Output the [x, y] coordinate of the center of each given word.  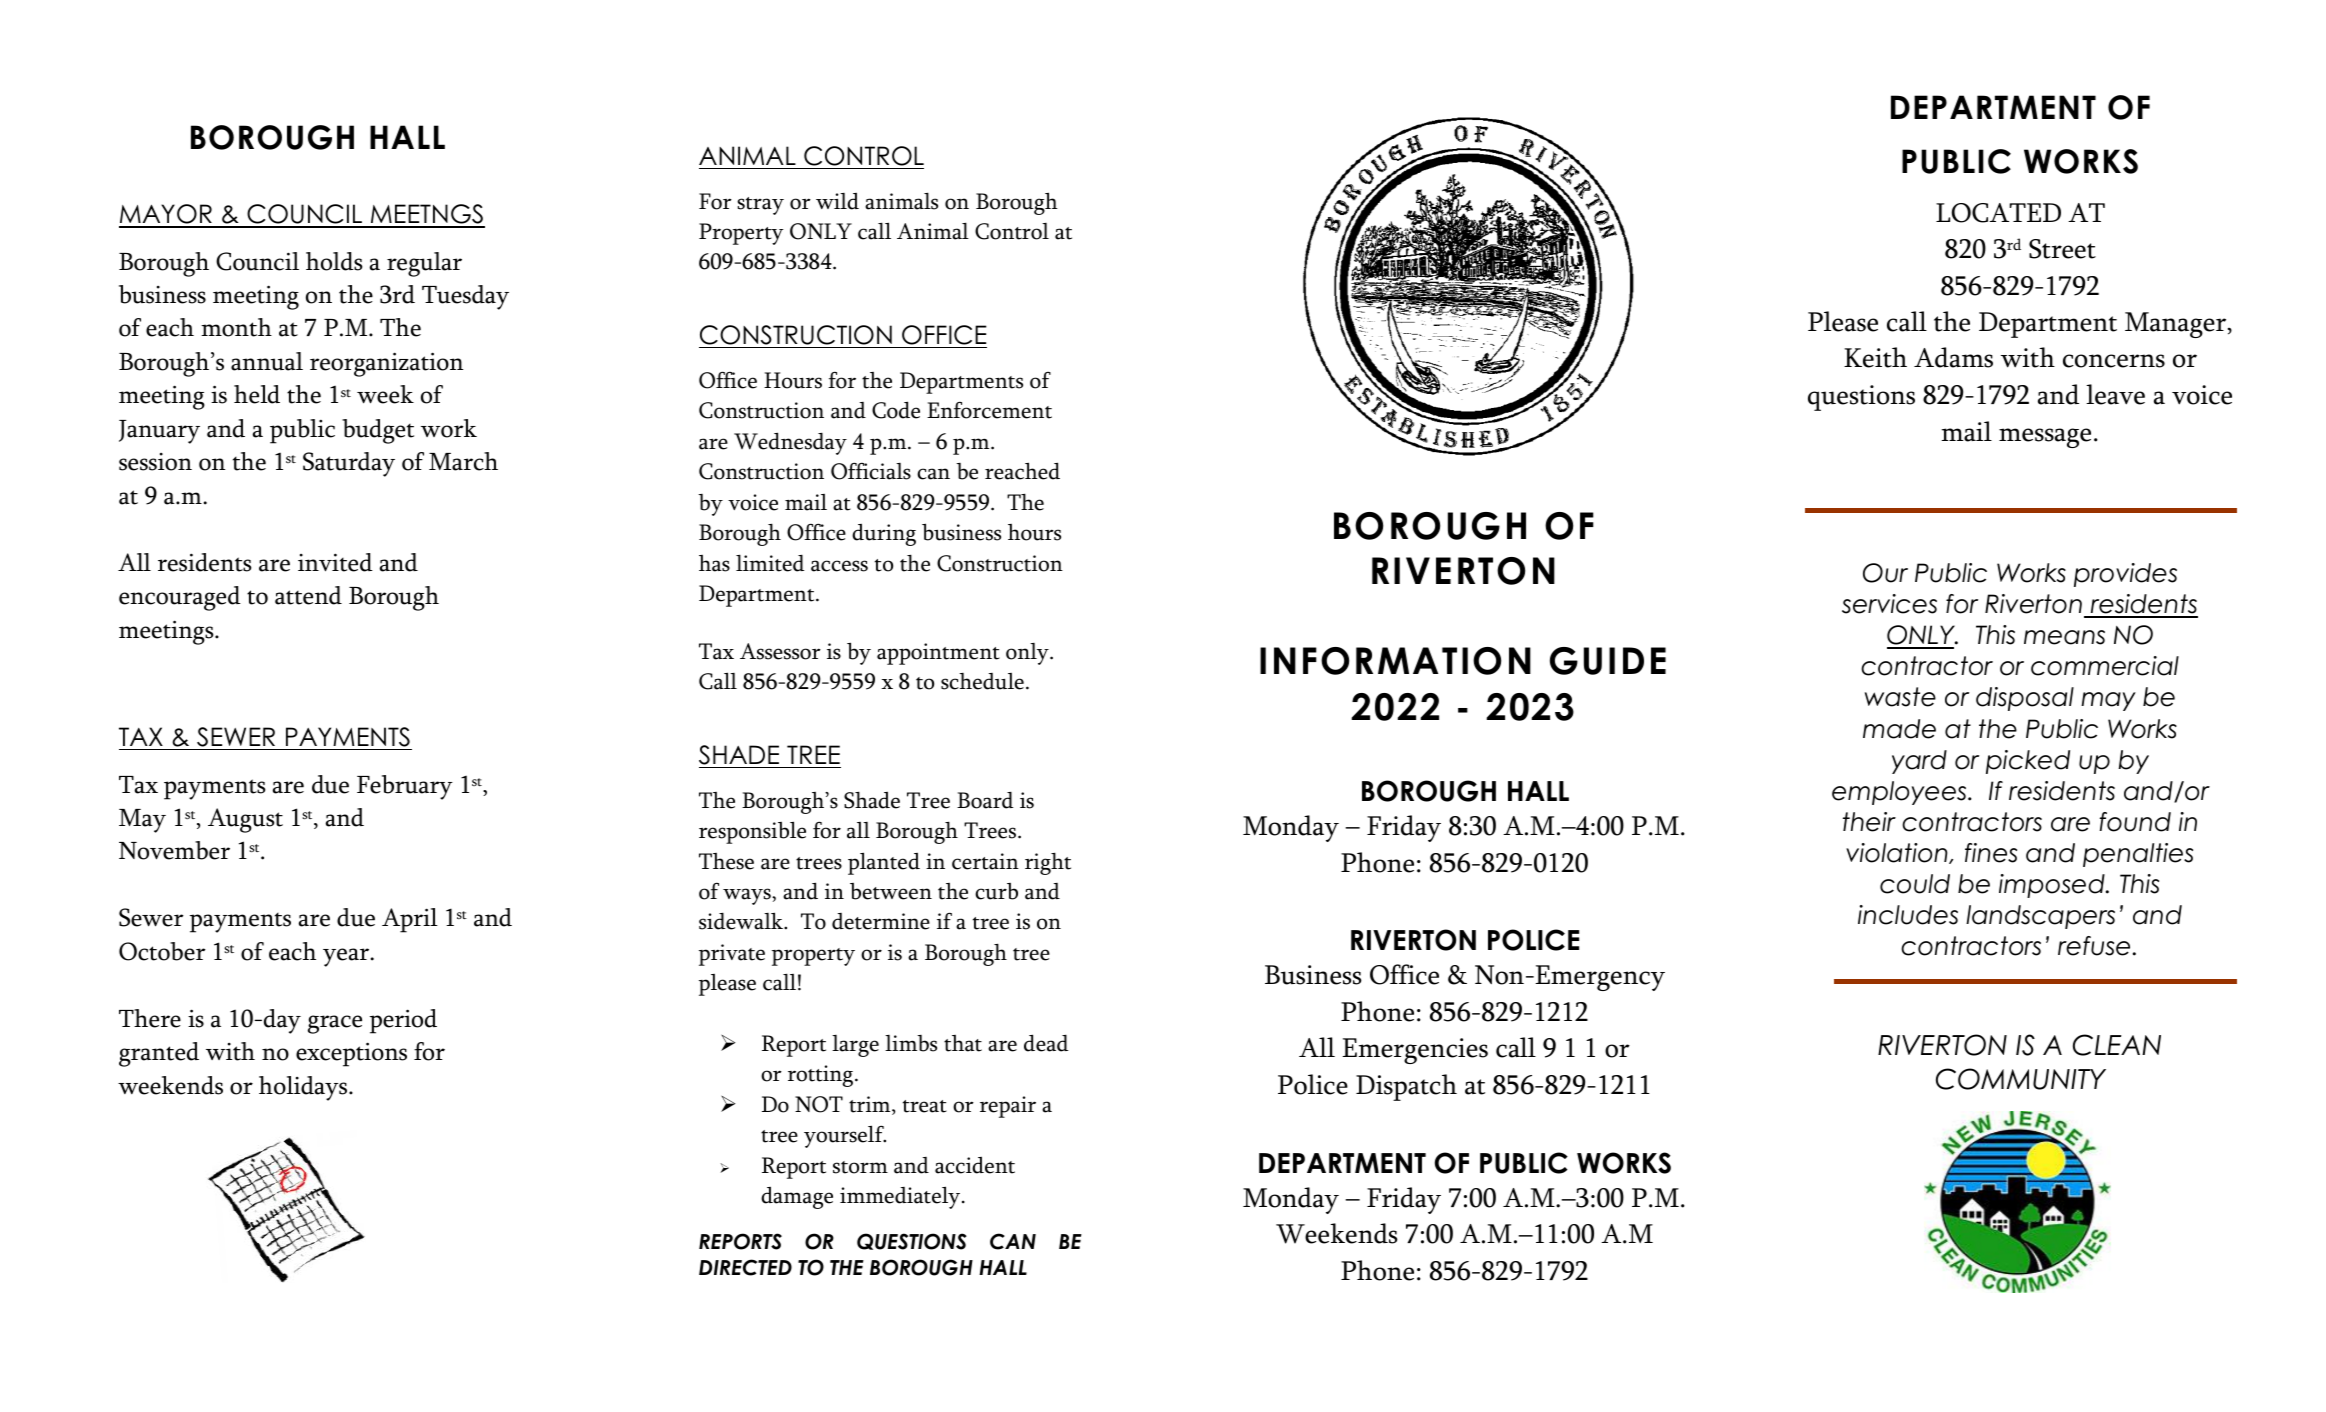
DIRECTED [745, 1267]
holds [334, 261]
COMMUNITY [2021, 1079]
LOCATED [1998, 213]
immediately [901, 1197]
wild [837, 201]
